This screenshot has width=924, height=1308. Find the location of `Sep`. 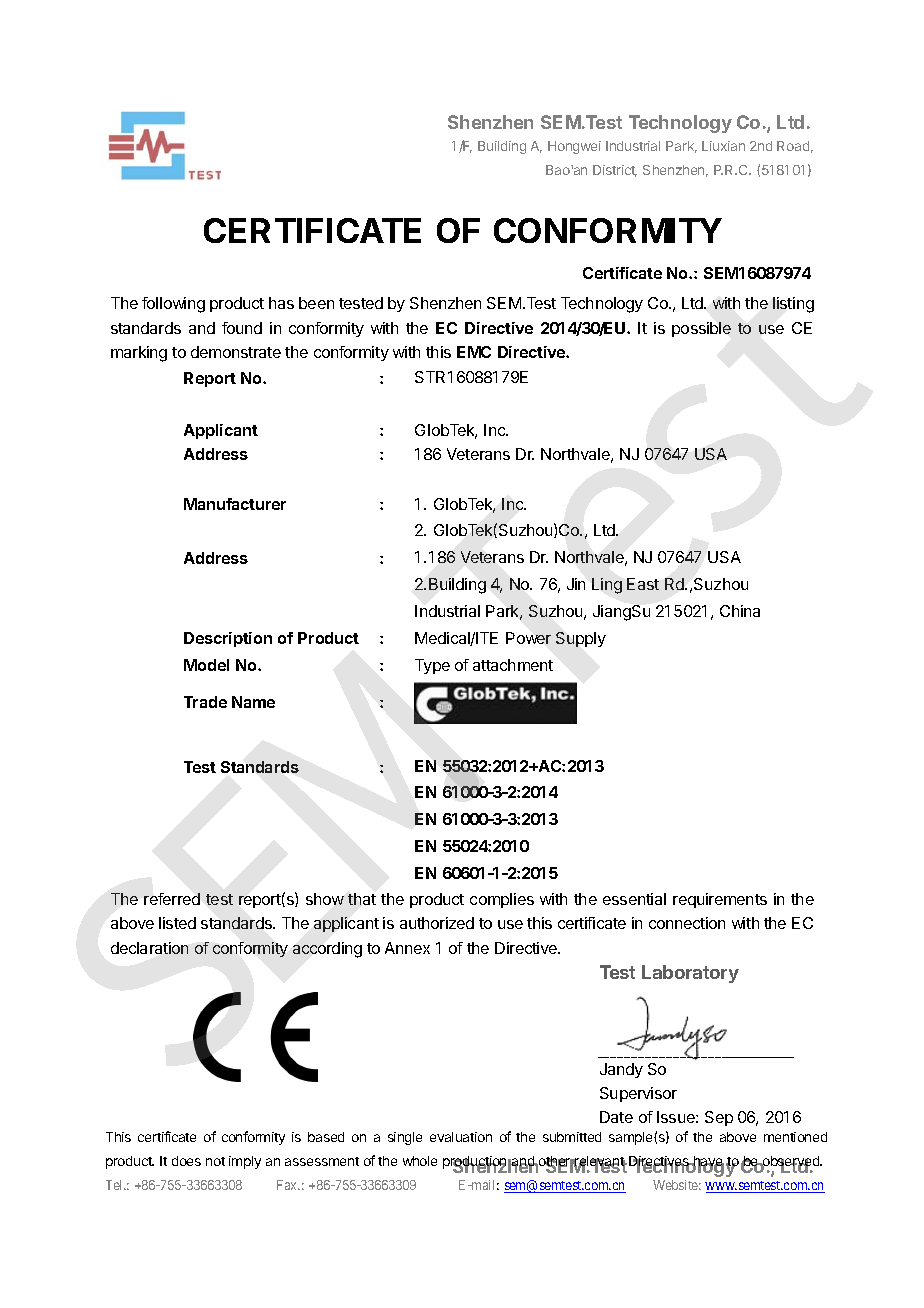

Sep is located at coordinates (719, 1118).
